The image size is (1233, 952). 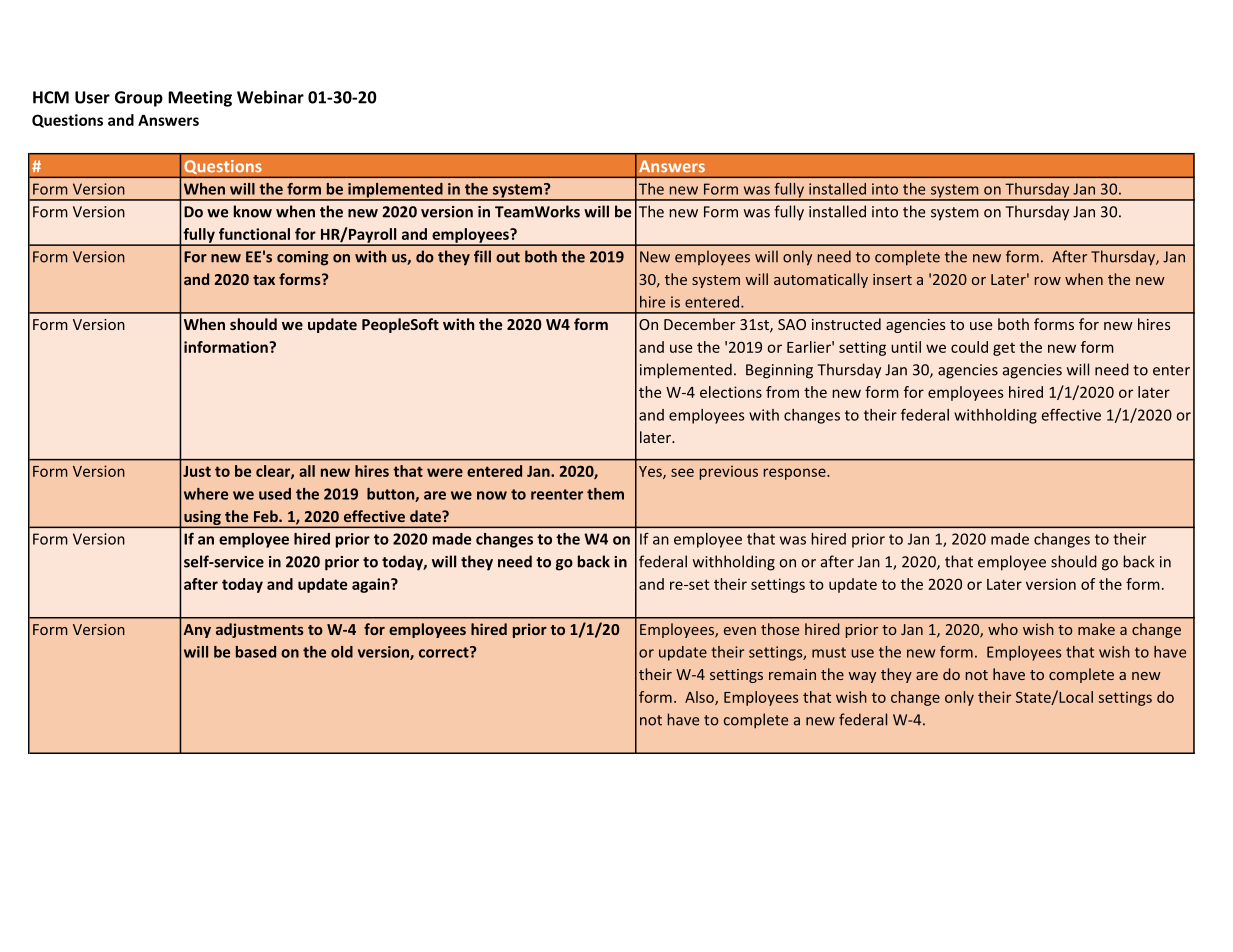 What do you see at coordinates (700, 698) in the screenshot?
I see `Also` at bounding box center [700, 698].
